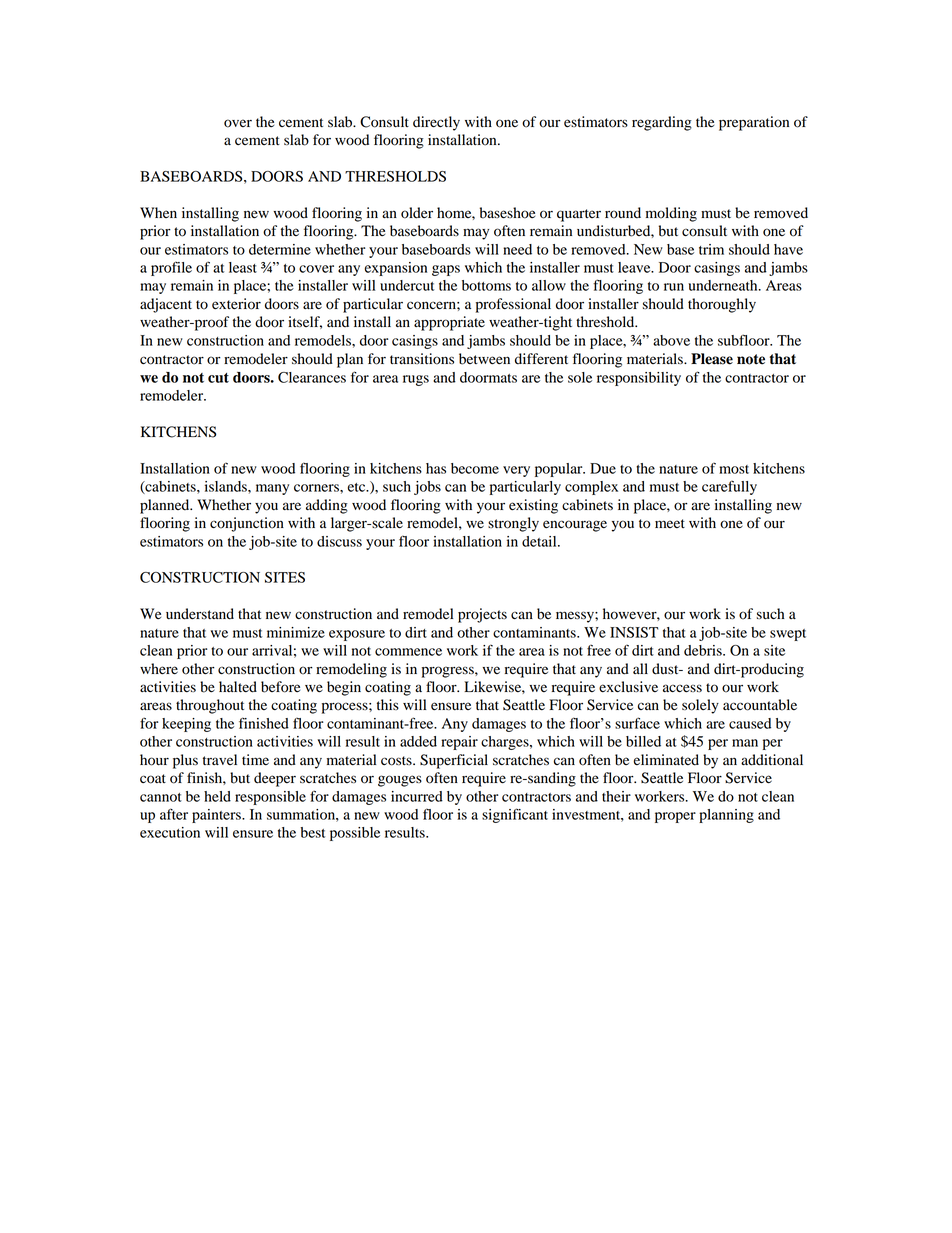  Describe the element at coordinates (200, 614) in the page. I see `understand` at that location.
